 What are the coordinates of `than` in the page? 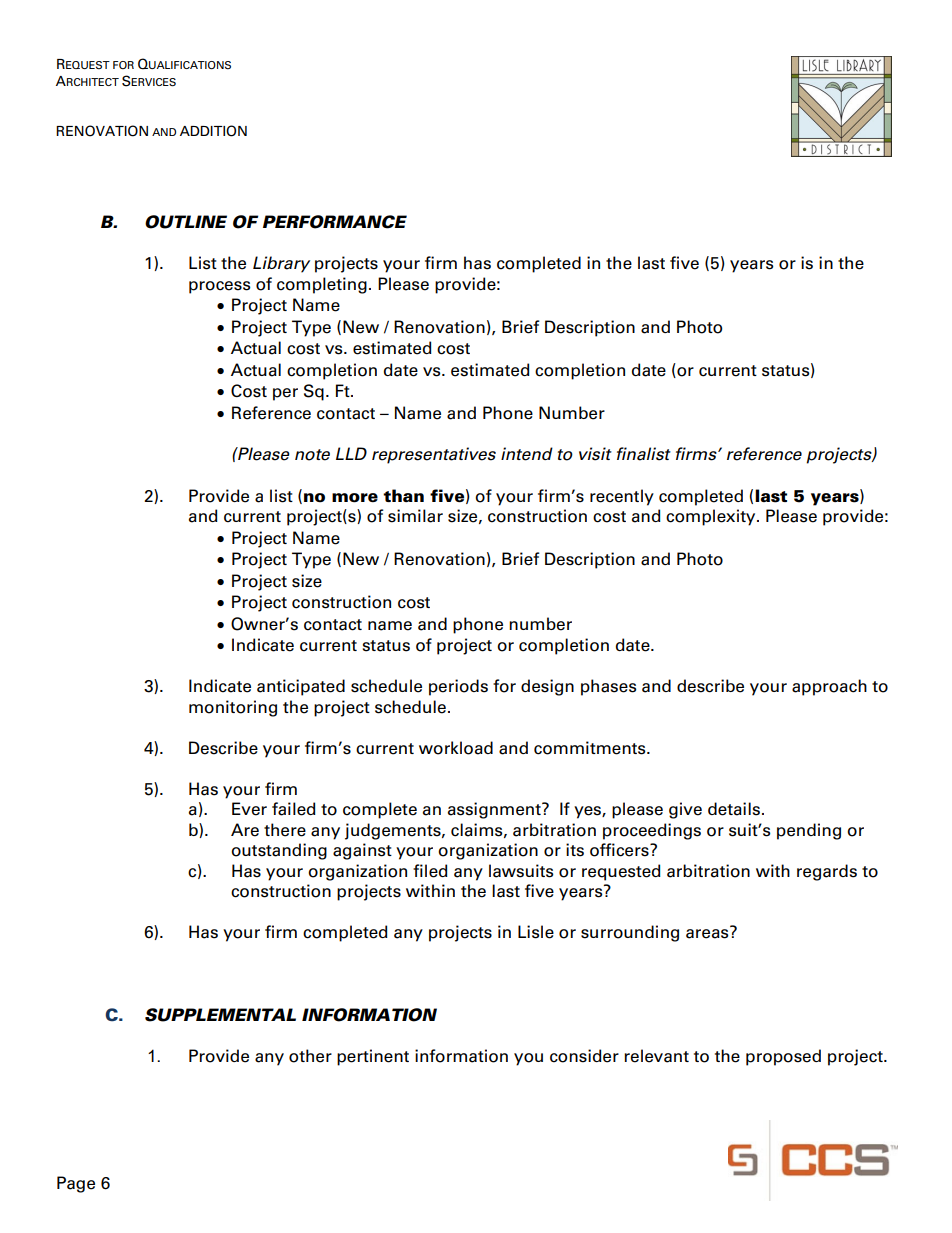 It's located at (403, 495).
